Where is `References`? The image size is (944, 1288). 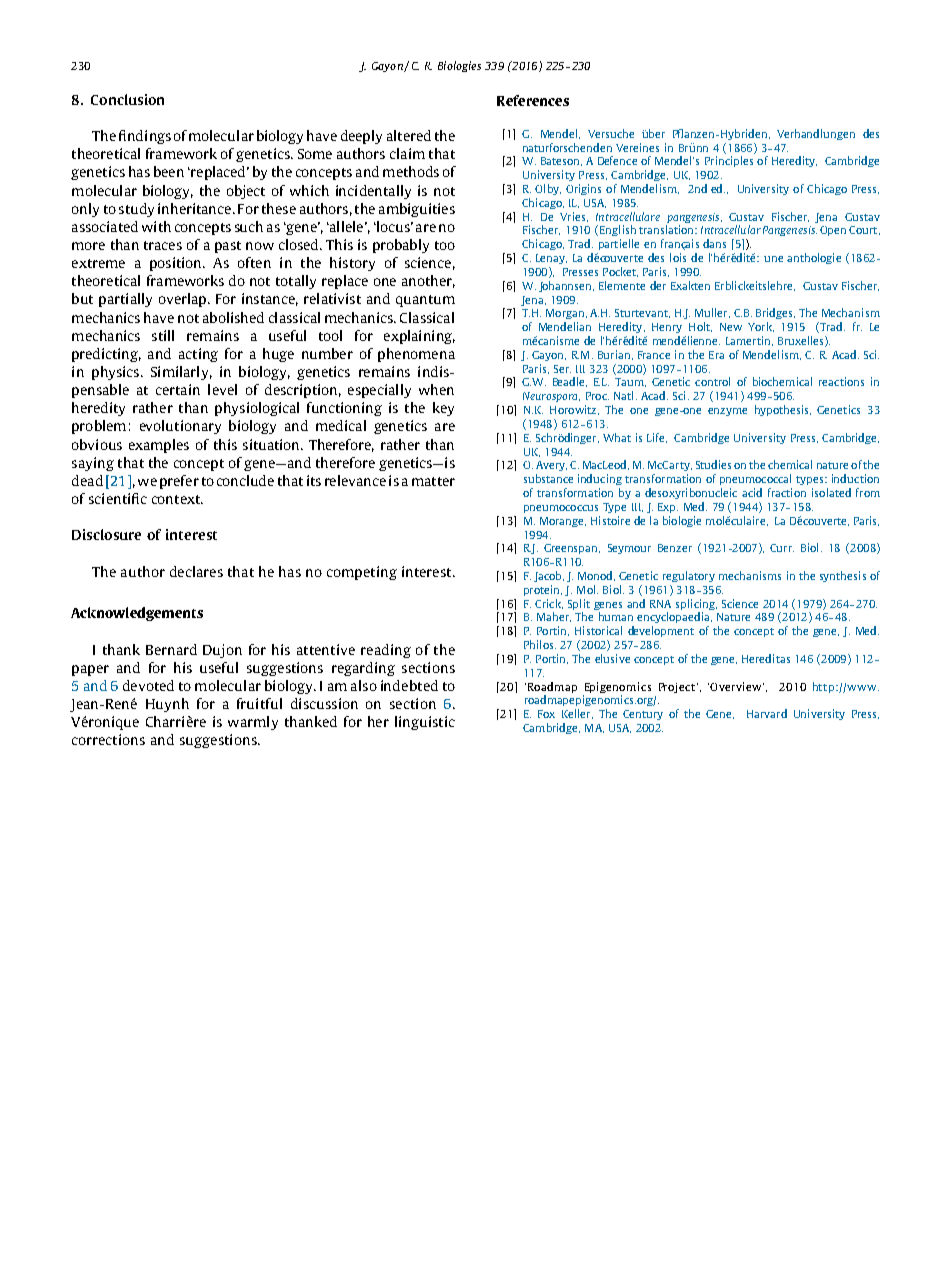
References is located at coordinates (533, 100).
